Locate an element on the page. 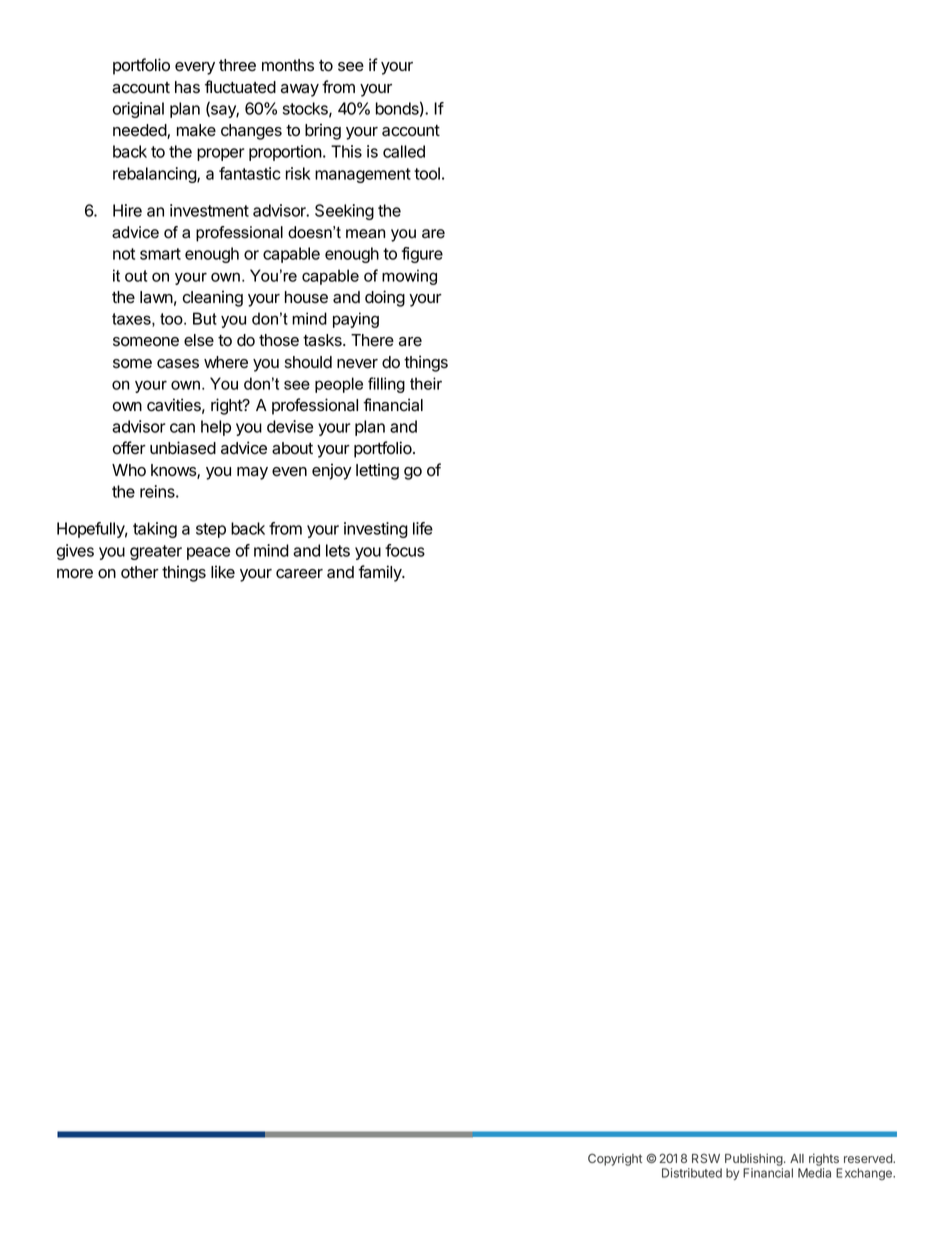 The width and height of the document is (952, 1233). like is located at coordinates (223, 572).
